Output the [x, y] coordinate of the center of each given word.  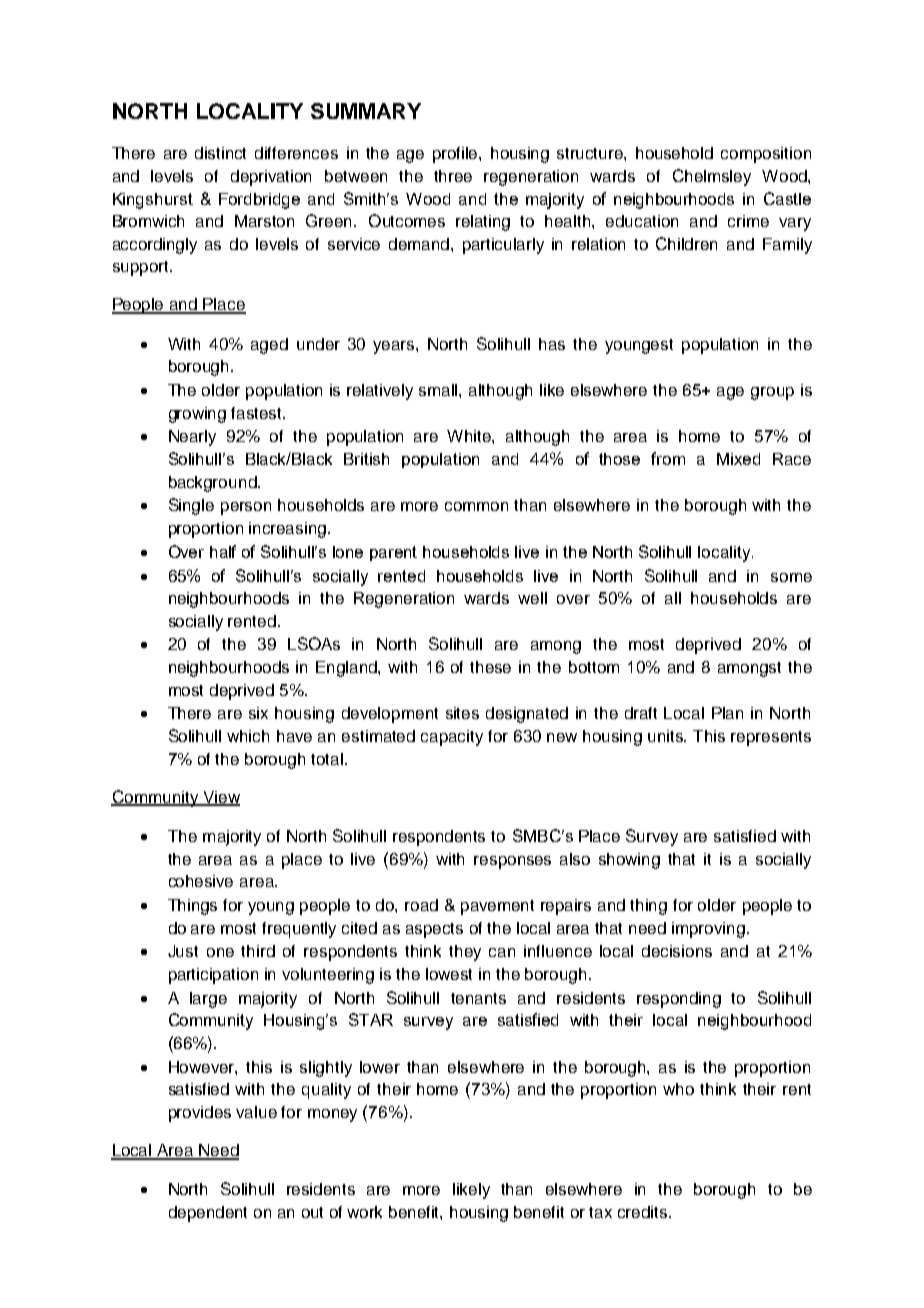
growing [197, 415]
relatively [380, 392]
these [490, 667]
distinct [220, 153]
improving [708, 930]
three [453, 176]
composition [766, 155]
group [772, 393]
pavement [497, 907]
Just [183, 951]
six [258, 713]
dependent [208, 1214]
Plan [727, 713]
